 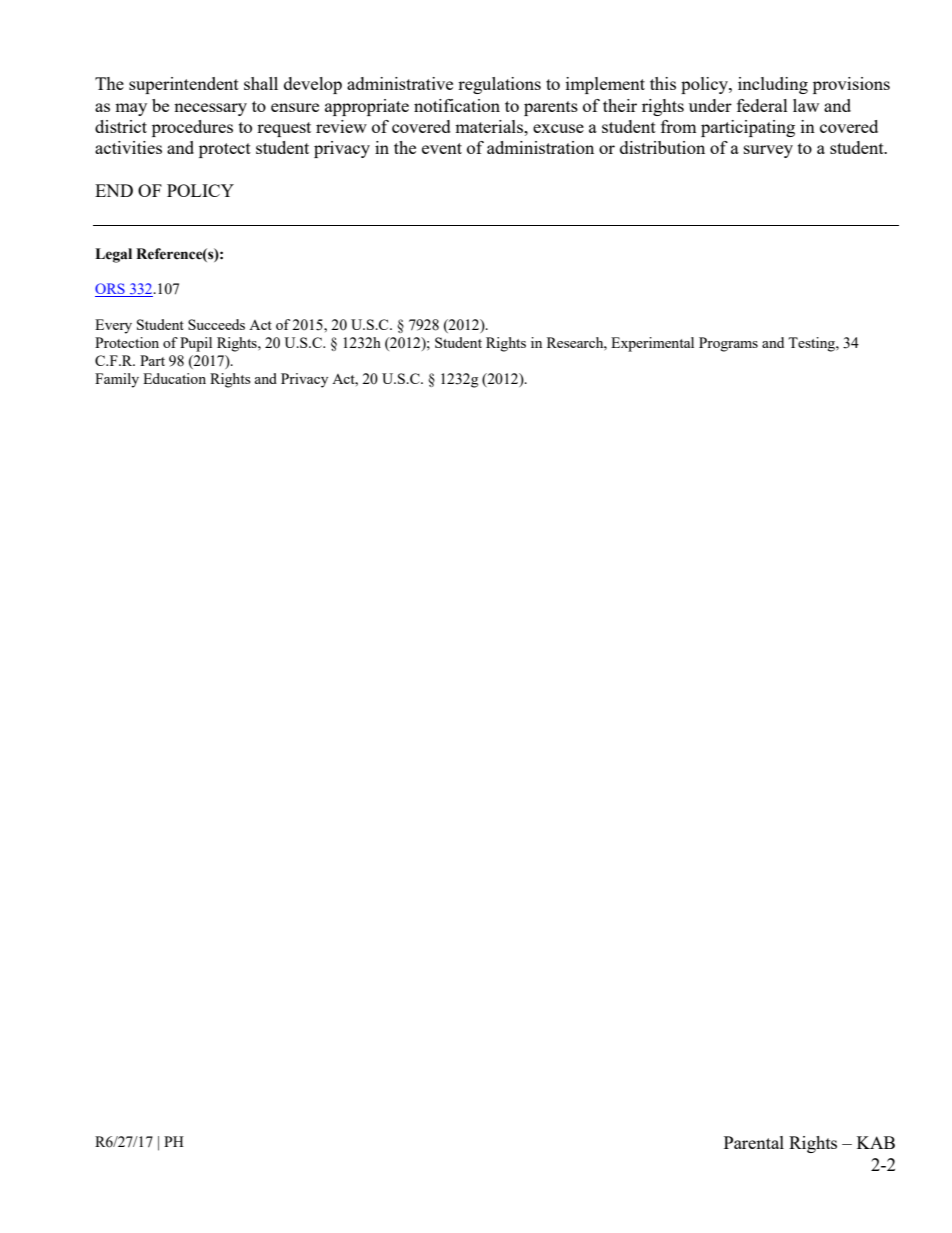 I want to click on Programs, so click(x=728, y=344).
